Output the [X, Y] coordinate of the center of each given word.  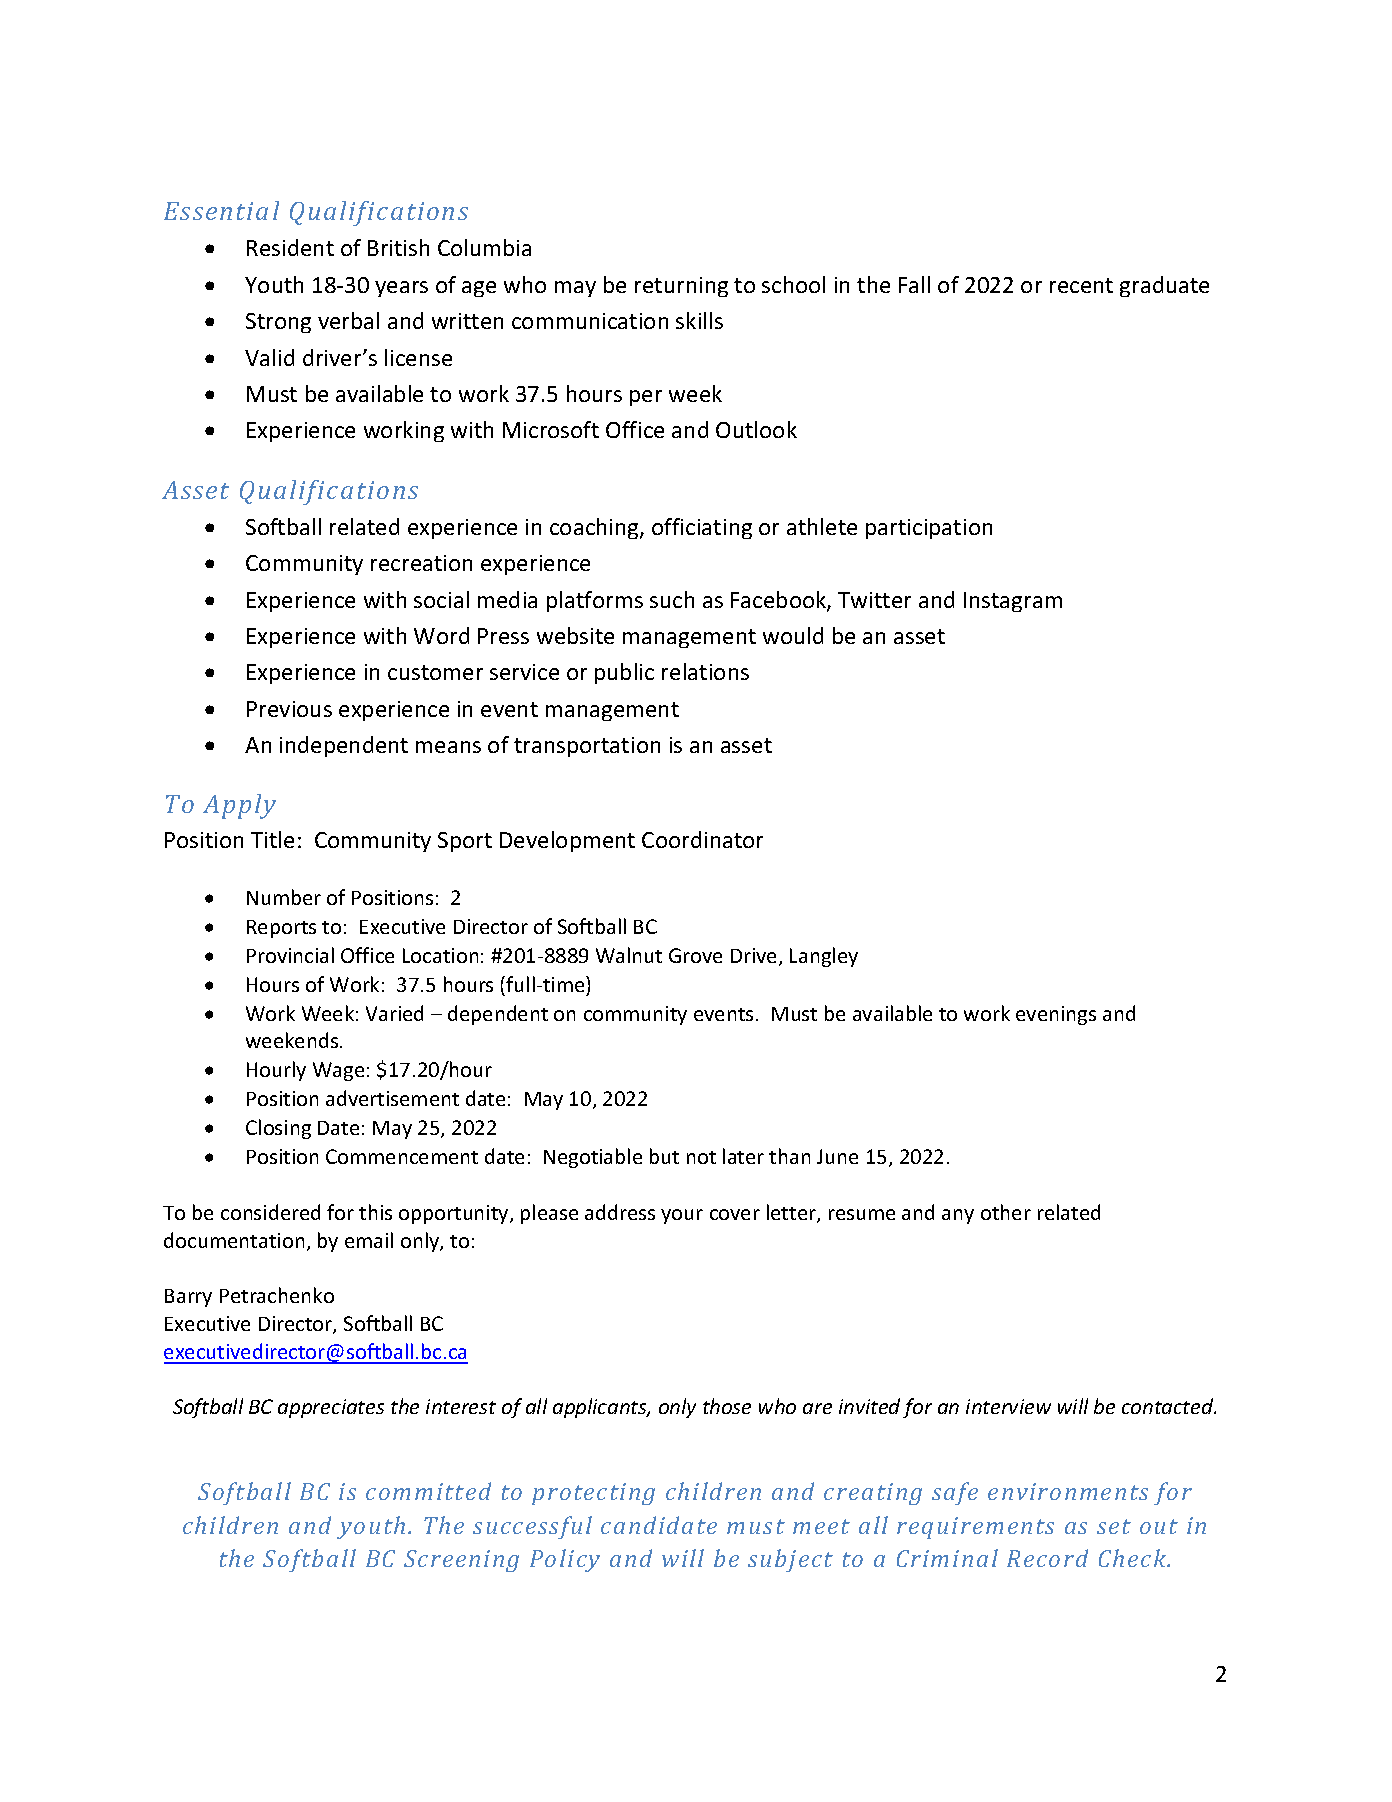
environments [1068, 1491]
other [1006, 1212]
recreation [421, 563]
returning [681, 287]
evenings [1056, 1015]
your [682, 1216]
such [672, 599]
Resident [290, 247]
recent [1081, 285]
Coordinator [702, 839]
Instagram [1013, 602]
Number [284, 897]
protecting [593, 1494]
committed [428, 1491]
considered [270, 1212]
